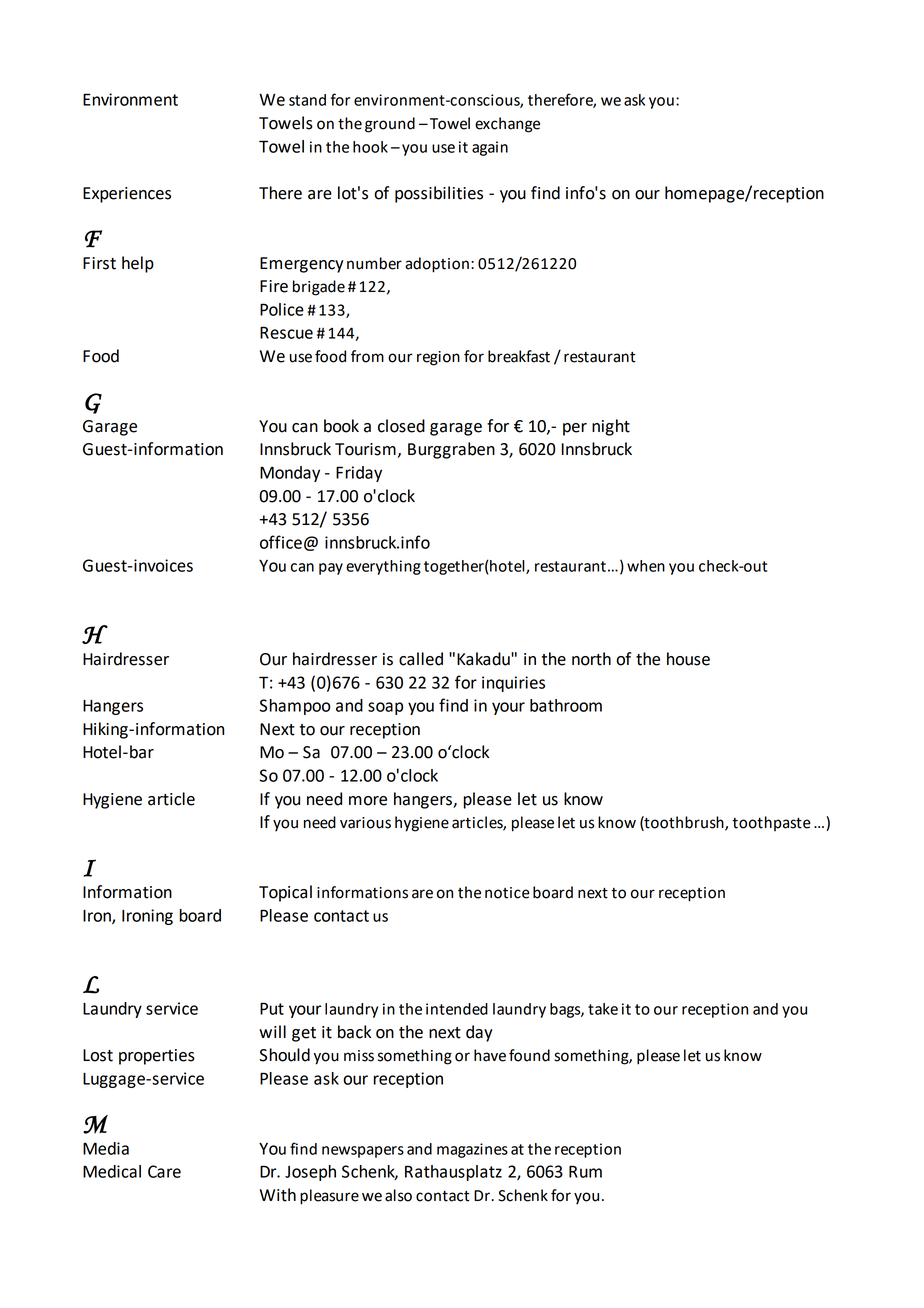 Image resolution: width=924 pixels, height=1308 pixels. Describe the element at coordinates (365, 823) in the document. I see `various` at that location.
